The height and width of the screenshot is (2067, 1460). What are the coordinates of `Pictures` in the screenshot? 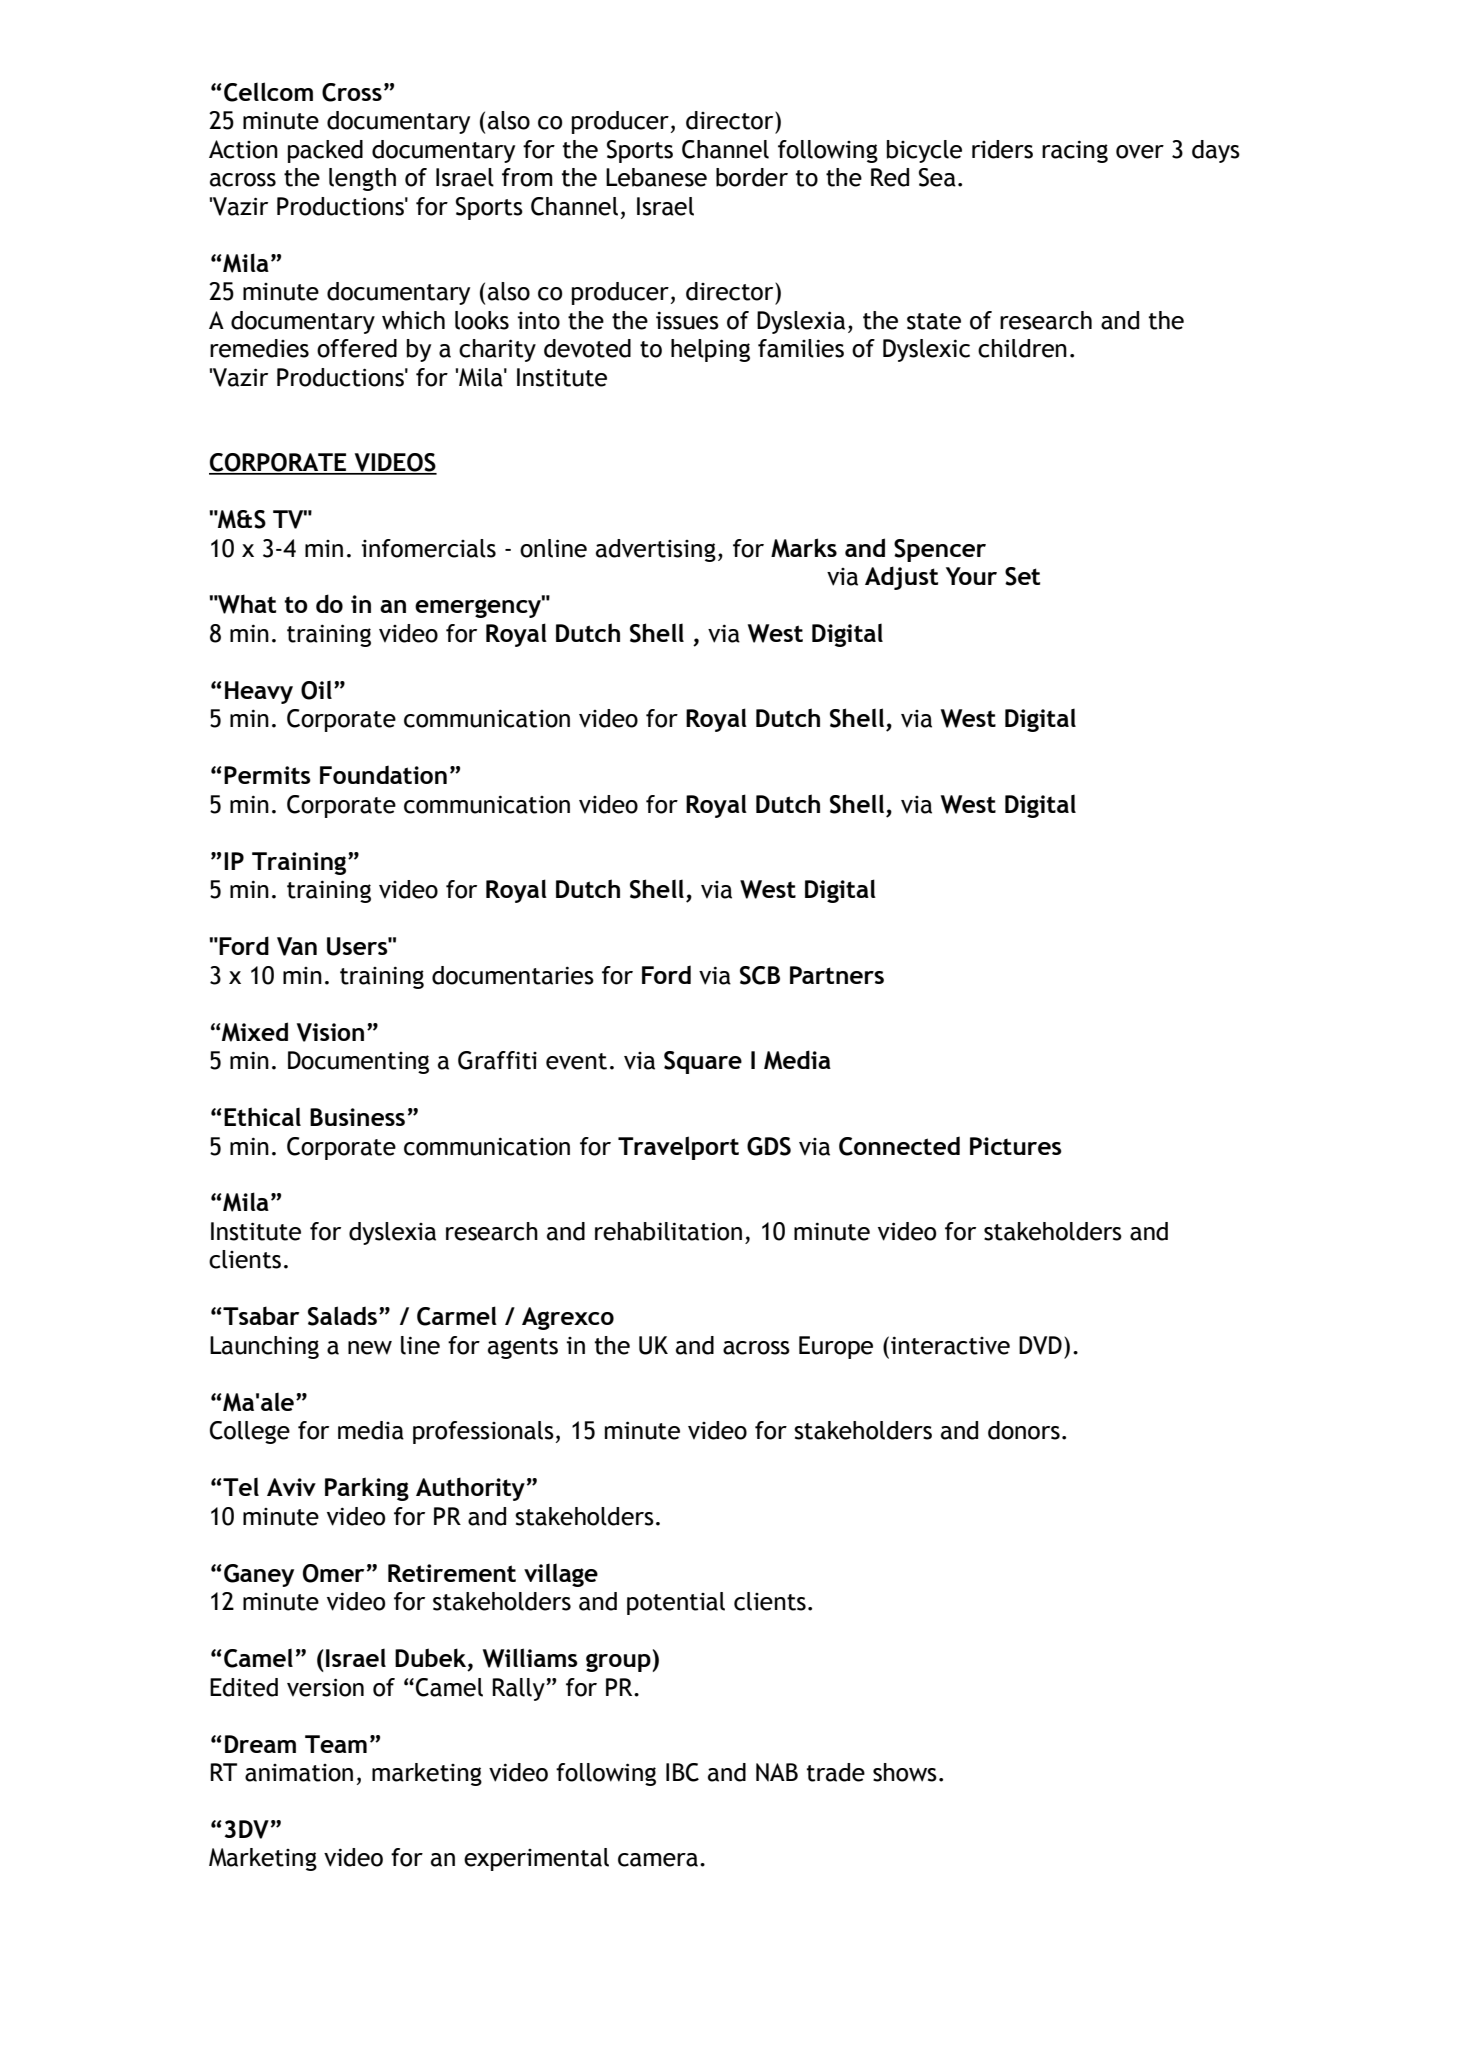 It's located at (1016, 1146).
